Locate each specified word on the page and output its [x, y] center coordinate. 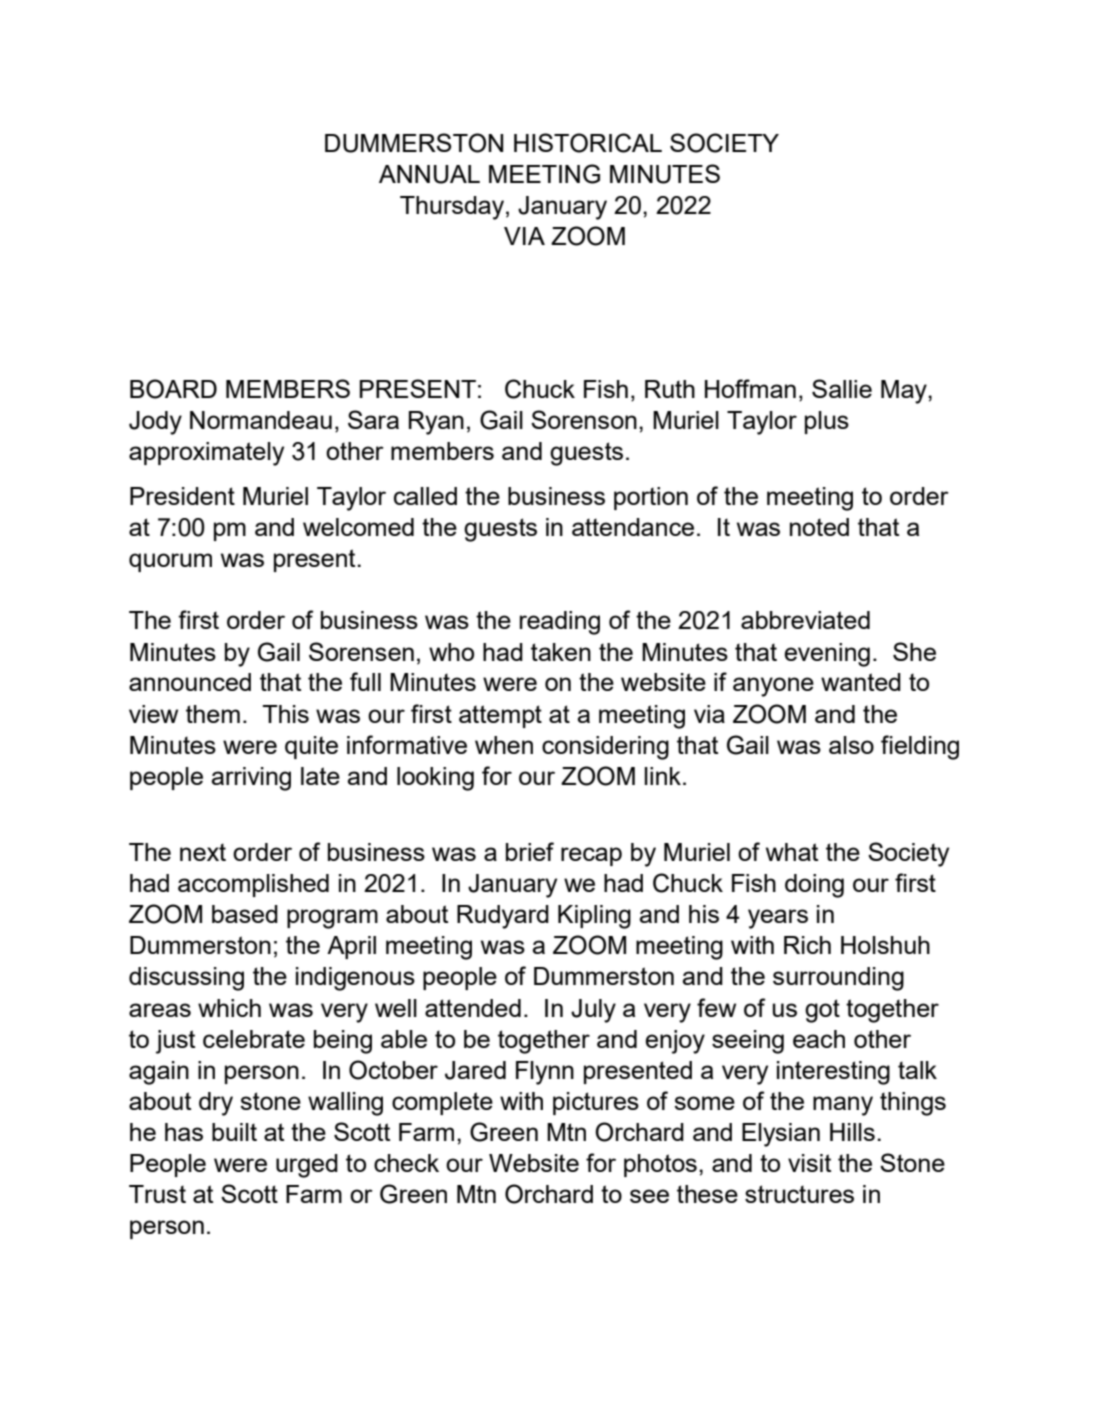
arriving [251, 779]
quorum [170, 562]
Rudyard [503, 917]
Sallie [842, 388]
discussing [186, 979]
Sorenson [584, 419]
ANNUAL [429, 174]
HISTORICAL [588, 143]
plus [827, 422]
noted [819, 527]
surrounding [838, 979]
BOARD [173, 389]
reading [560, 623]
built [234, 1132]
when [504, 745]
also [851, 745]
